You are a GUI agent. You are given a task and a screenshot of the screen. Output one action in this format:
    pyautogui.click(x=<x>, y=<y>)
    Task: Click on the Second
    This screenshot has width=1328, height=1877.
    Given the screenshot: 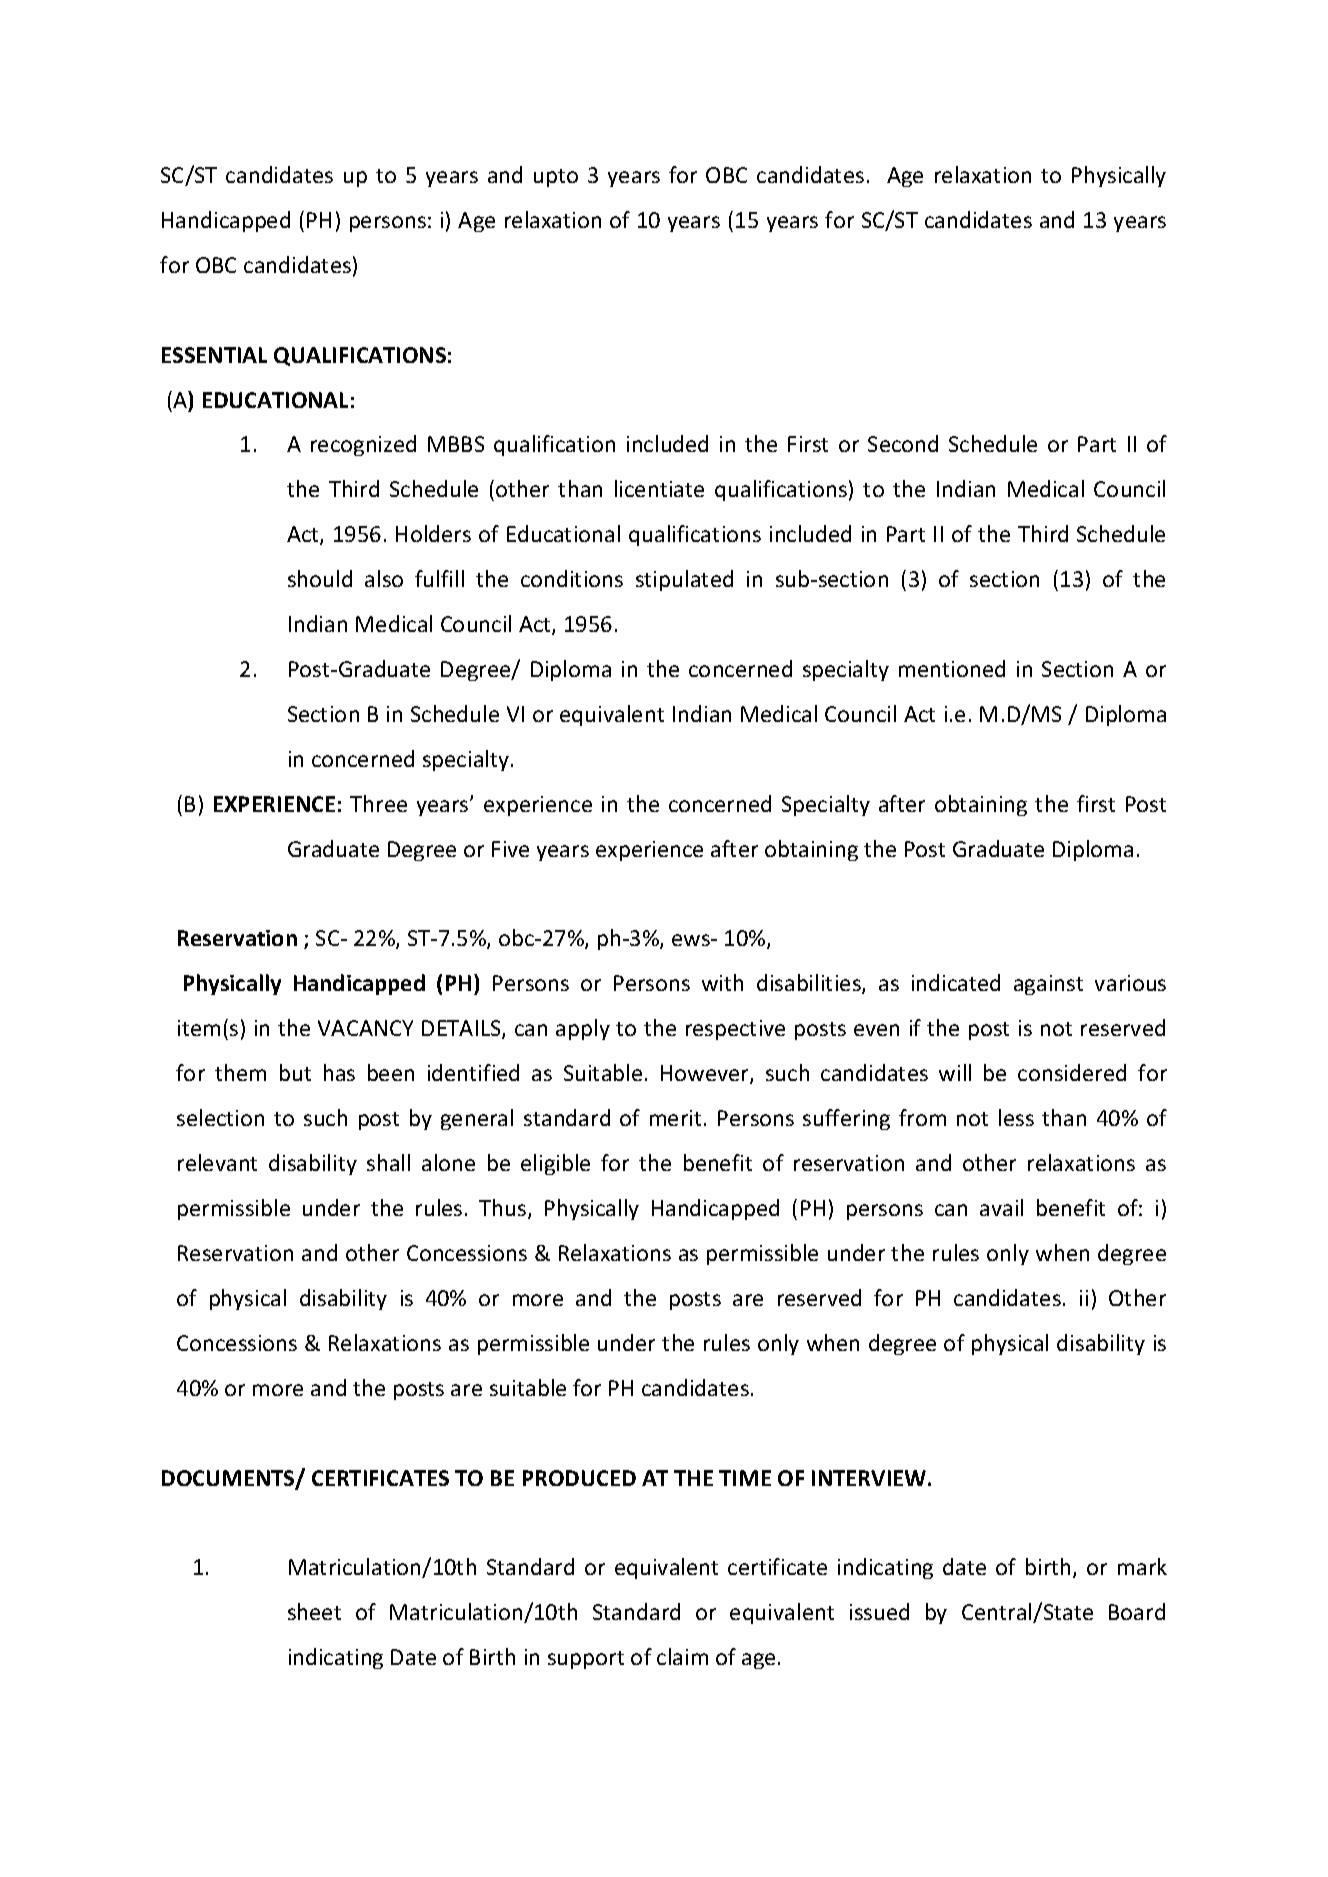 What is the action you would take?
    pyautogui.click(x=903, y=443)
